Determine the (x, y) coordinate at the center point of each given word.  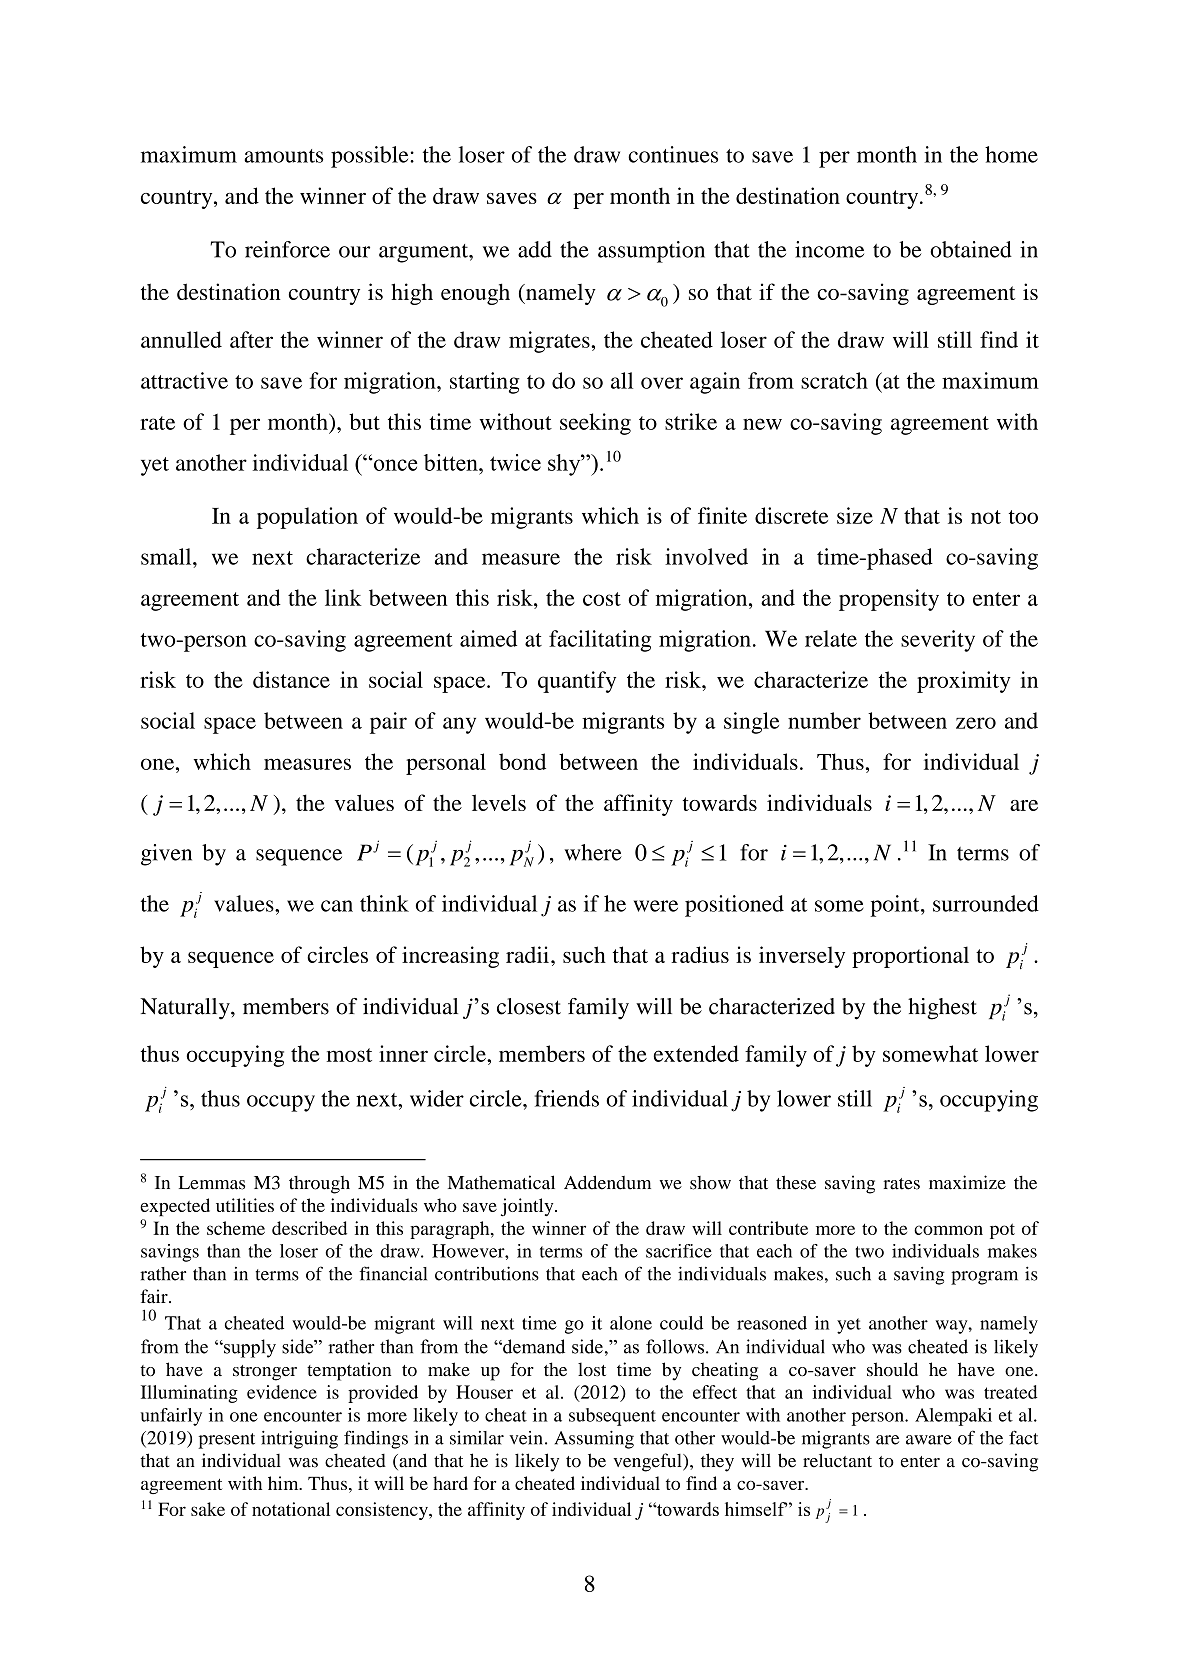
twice (515, 462)
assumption (651, 252)
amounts (283, 156)
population (307, 518)
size (855, 515)
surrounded (986, 903)
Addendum (607, 1182)
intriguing (299, 1440)
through (319, 1185)
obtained (971, 249)
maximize (967, 1182)
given (166, 855)
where (593, 852)
